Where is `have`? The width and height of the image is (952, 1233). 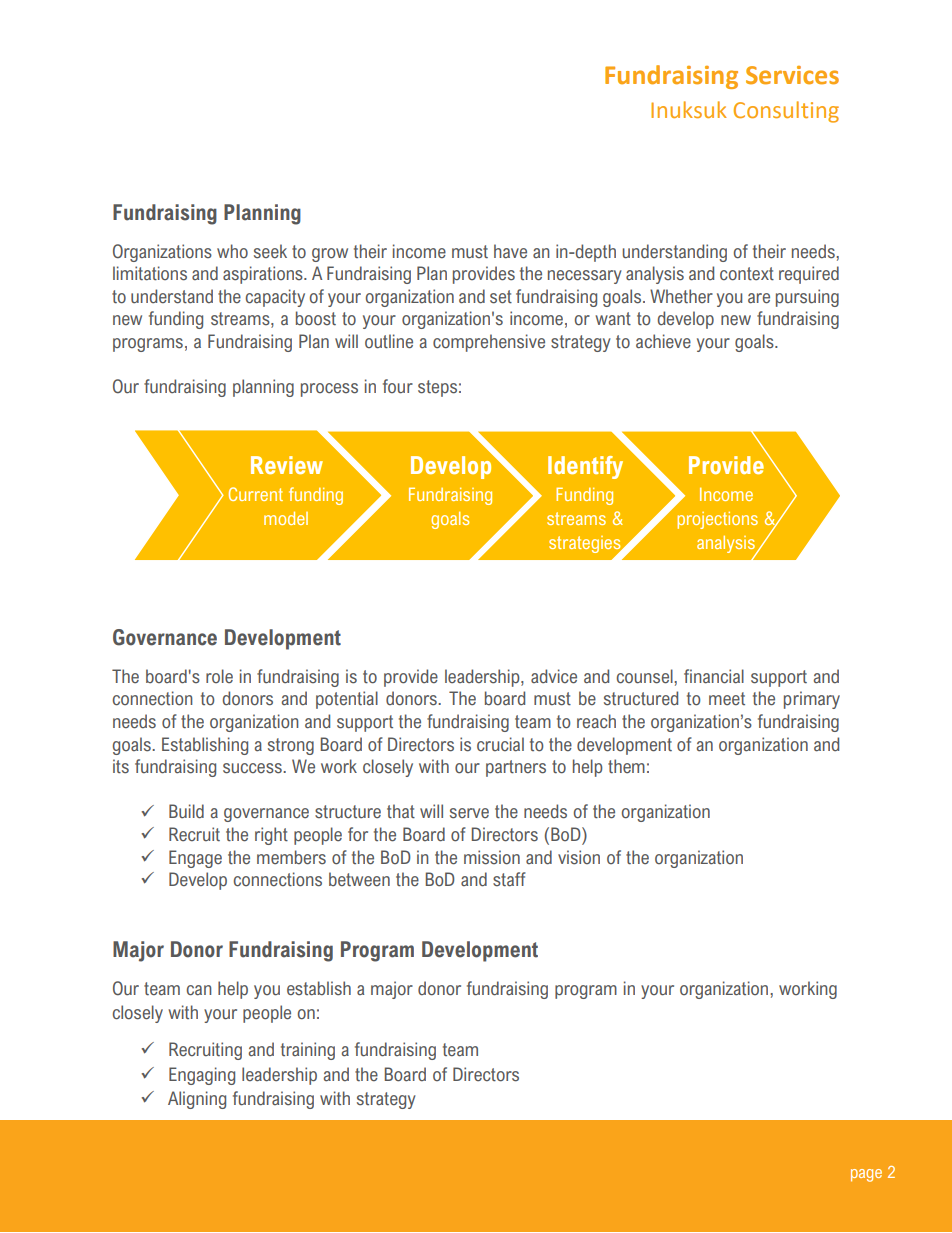
have is located at coordinates (510, 251).
